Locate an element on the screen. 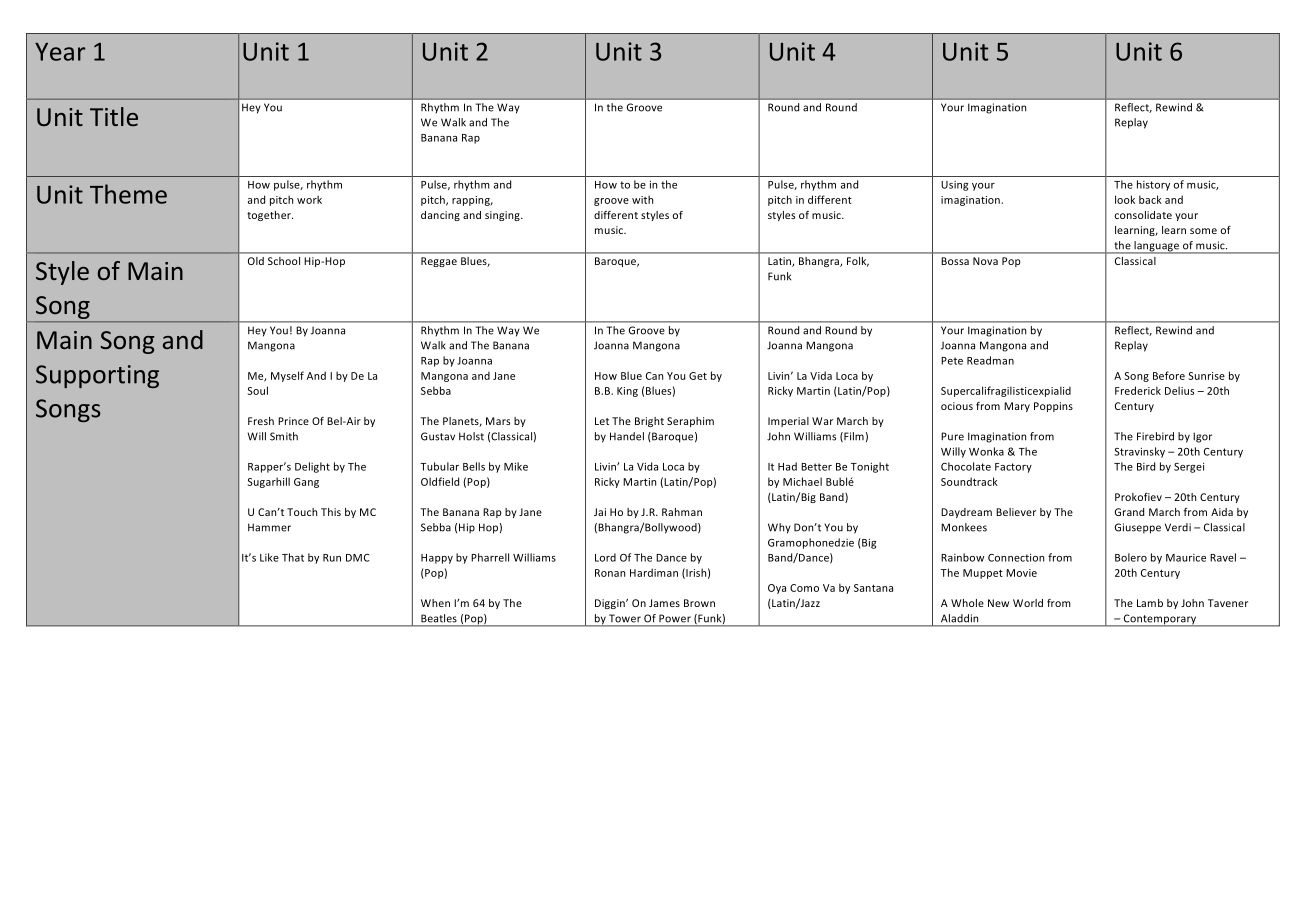  Myself is located at coordinates (287, 376).
